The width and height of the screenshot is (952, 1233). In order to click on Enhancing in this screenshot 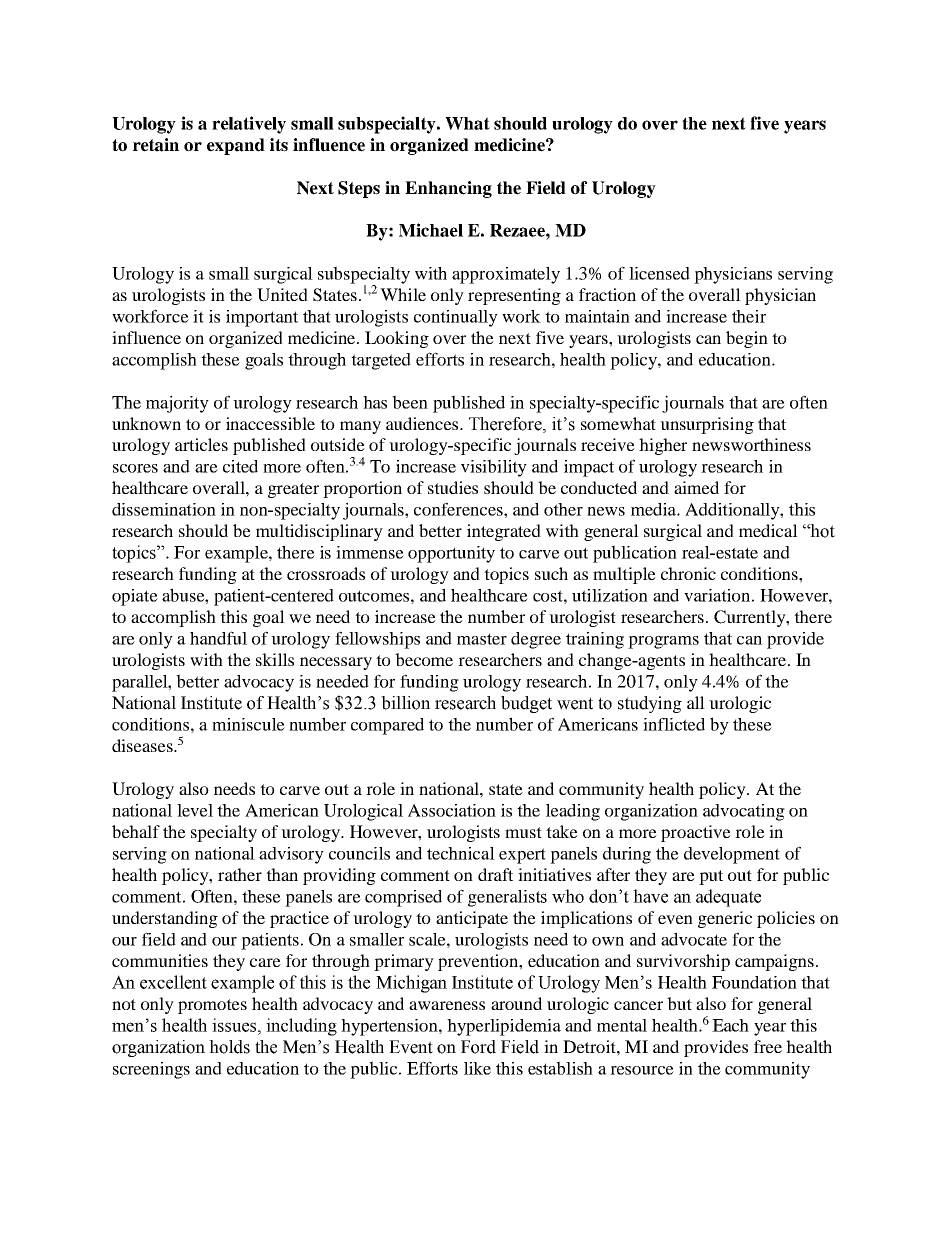, I will do `click(448, 189)`.
